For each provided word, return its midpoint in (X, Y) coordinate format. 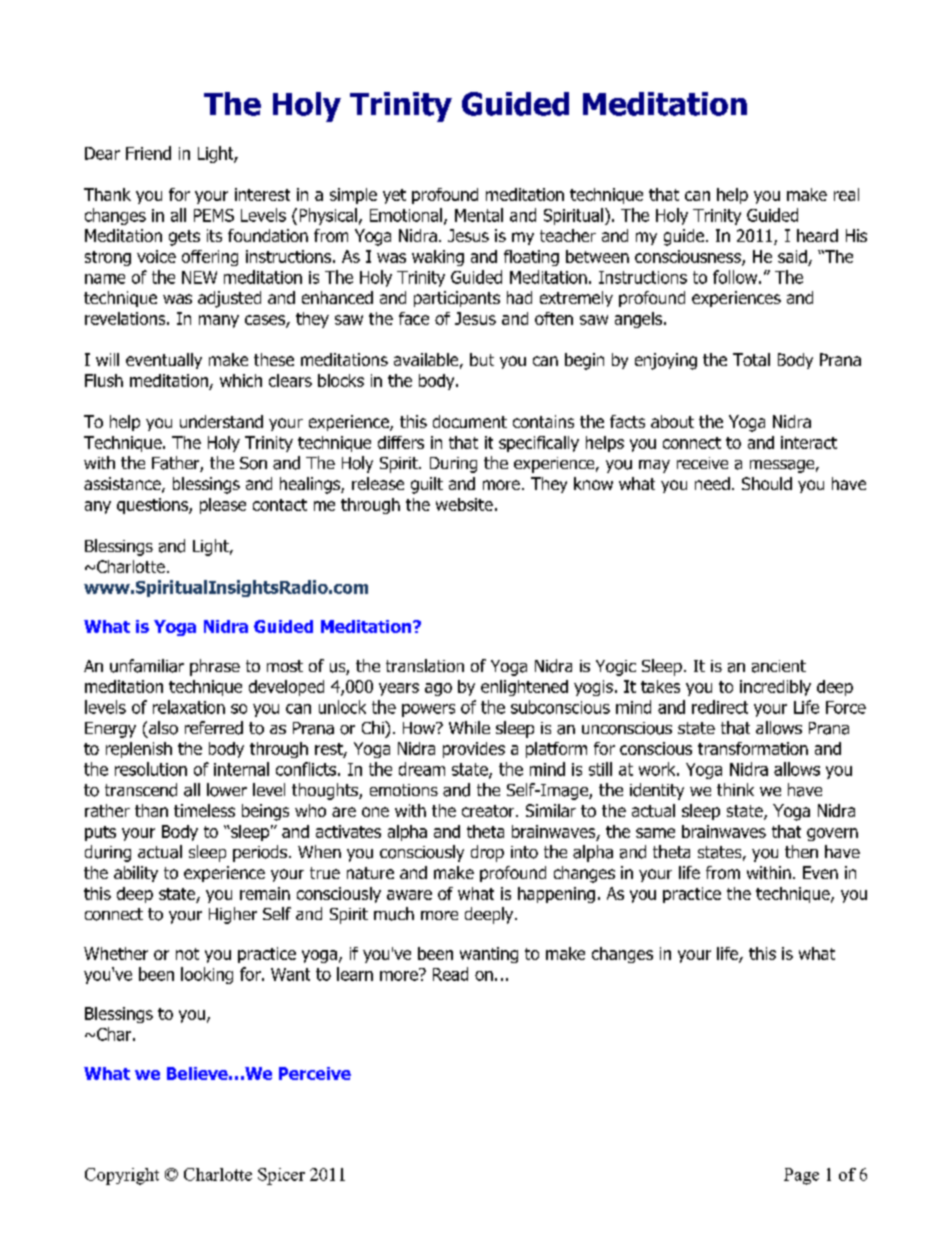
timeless (204, 810)
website (464, 504)
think (735, 789)
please (223, 506)
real (846, 194)
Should (767, 483)
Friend (148, 153)
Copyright (122, 1176)
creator (489, 811)
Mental (479, 215)
